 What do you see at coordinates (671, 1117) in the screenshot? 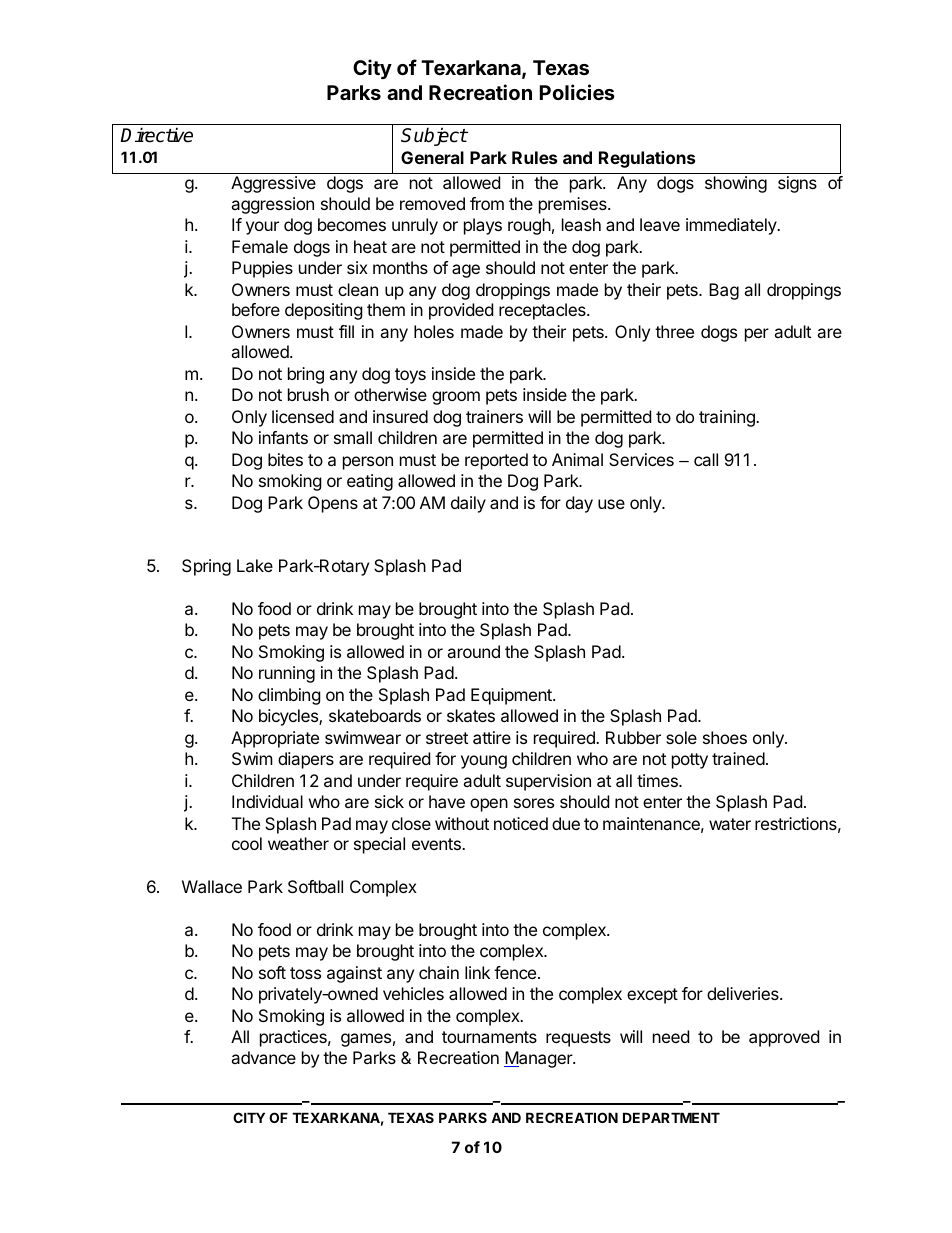
I see `DEPARTMENT` at bounding box center [671, 1117].
